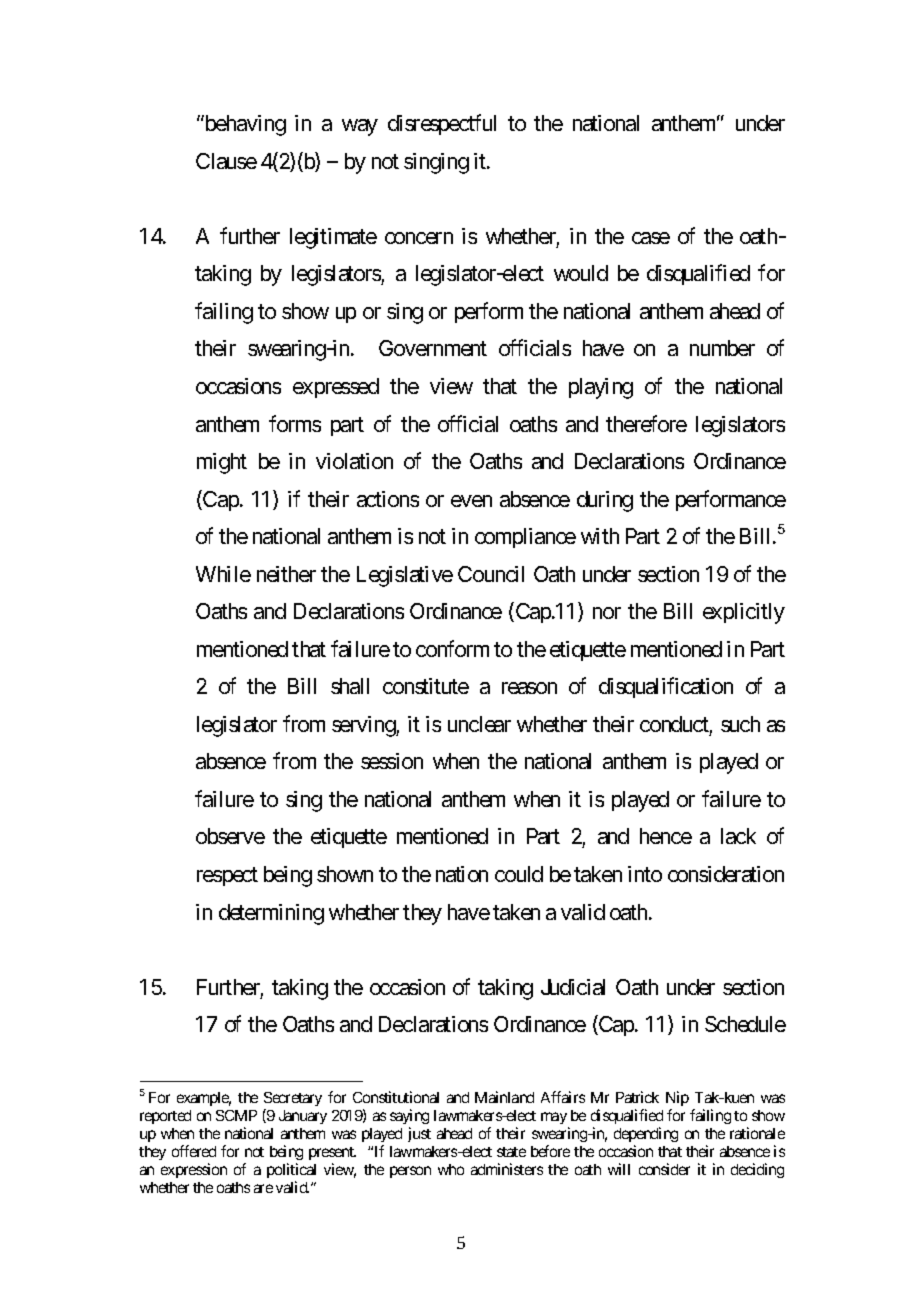  What do you see at coordinates (666, 836) in the screenshot?
I see `hence` at bounding box center [666, 836].
